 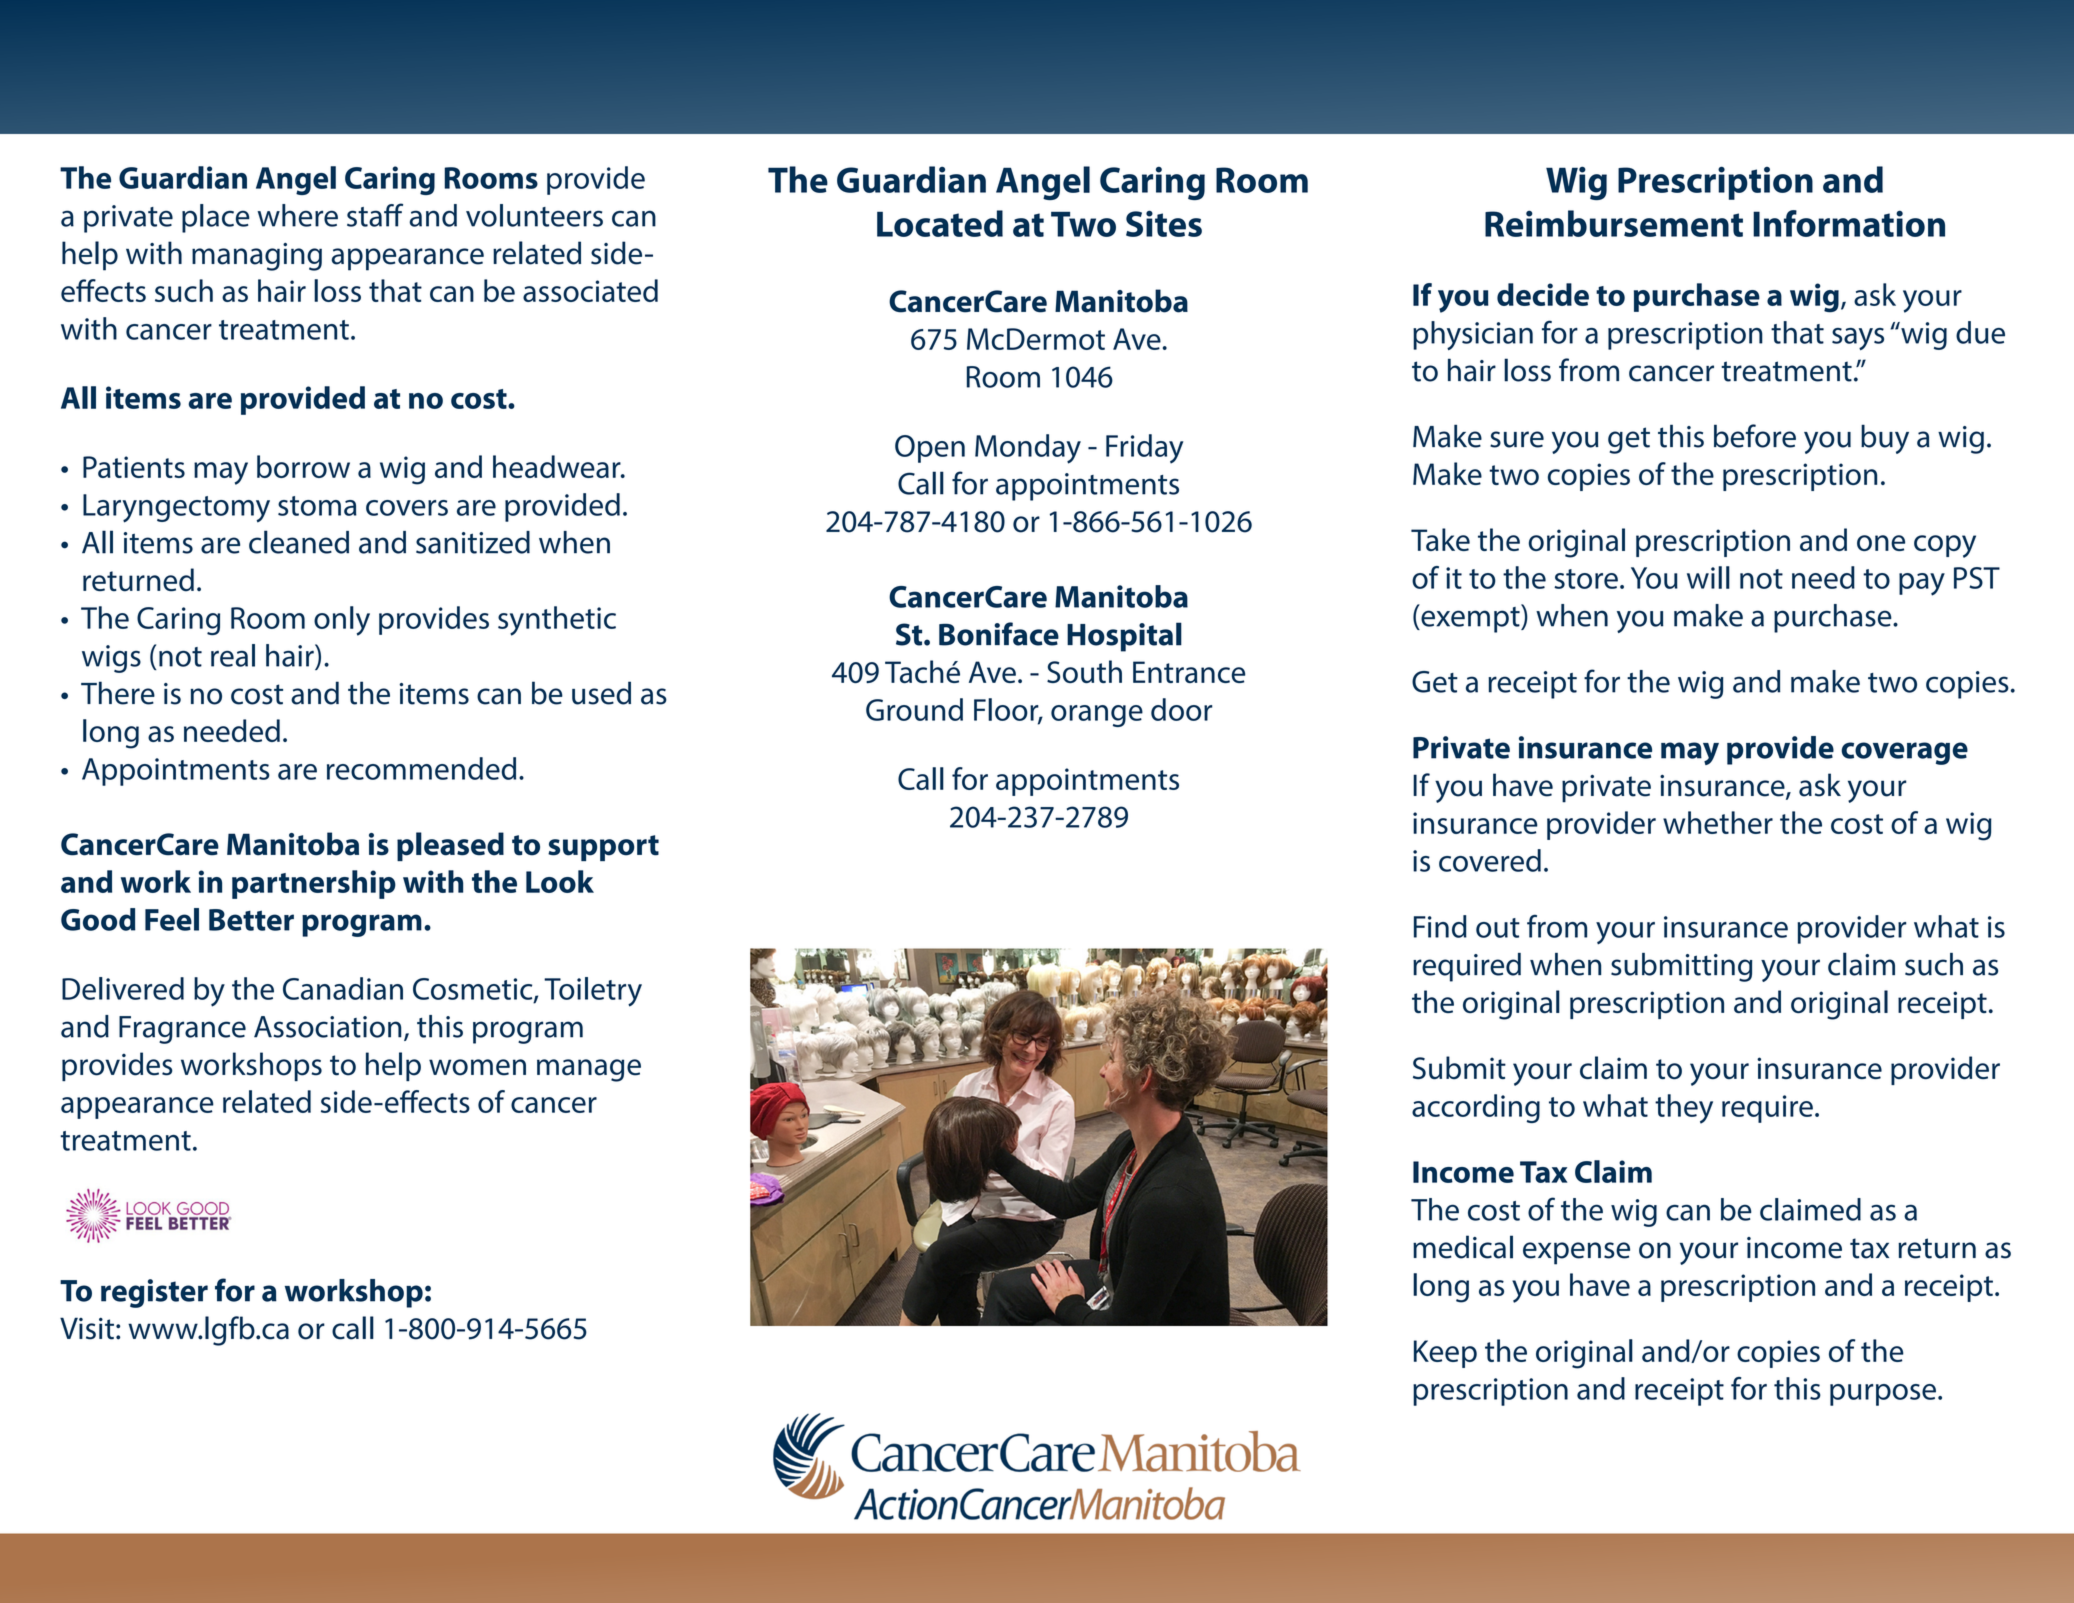 I want to click on Canadian, so click(x=343, y=988).
